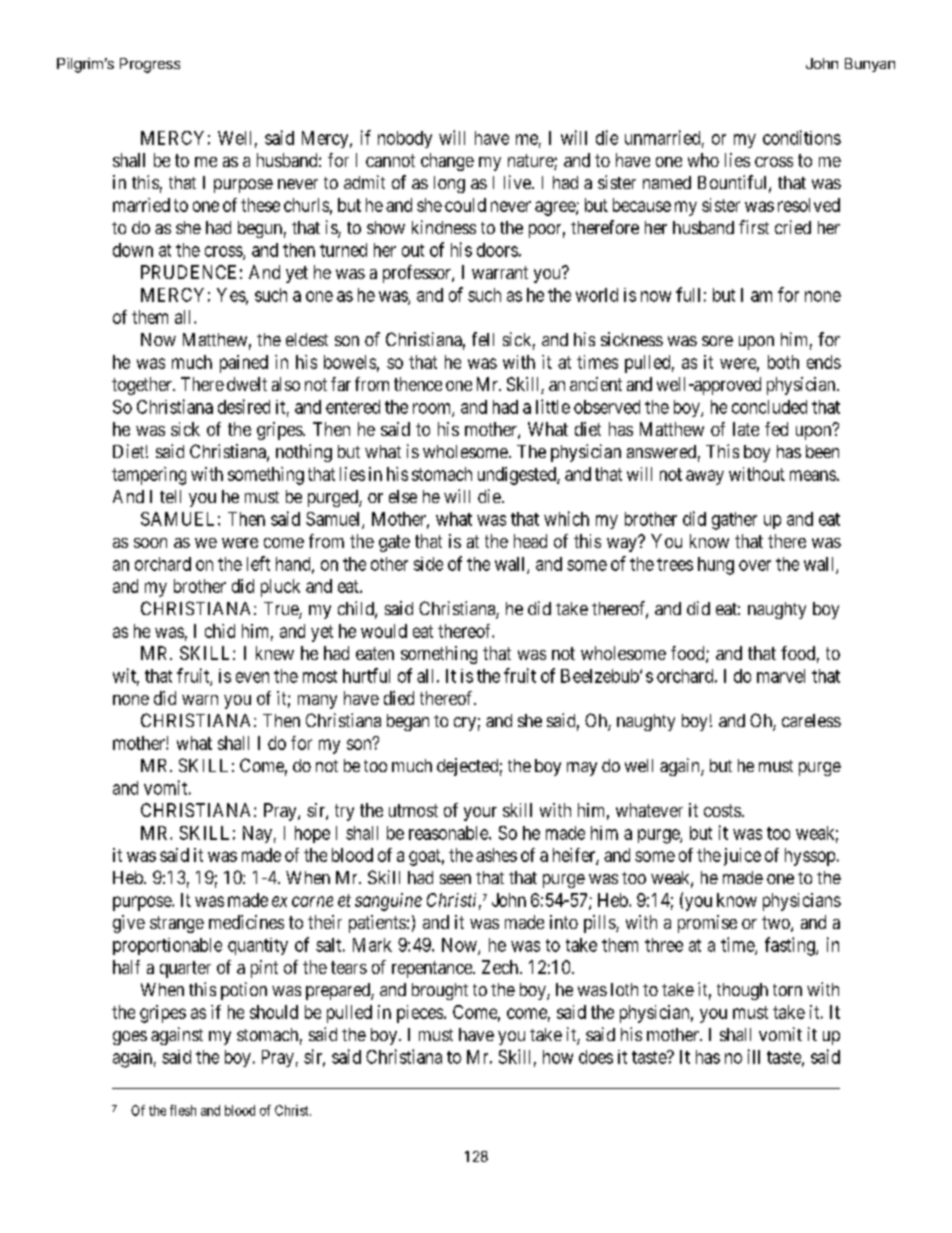  I want to click on does, so click(596, 1057).
